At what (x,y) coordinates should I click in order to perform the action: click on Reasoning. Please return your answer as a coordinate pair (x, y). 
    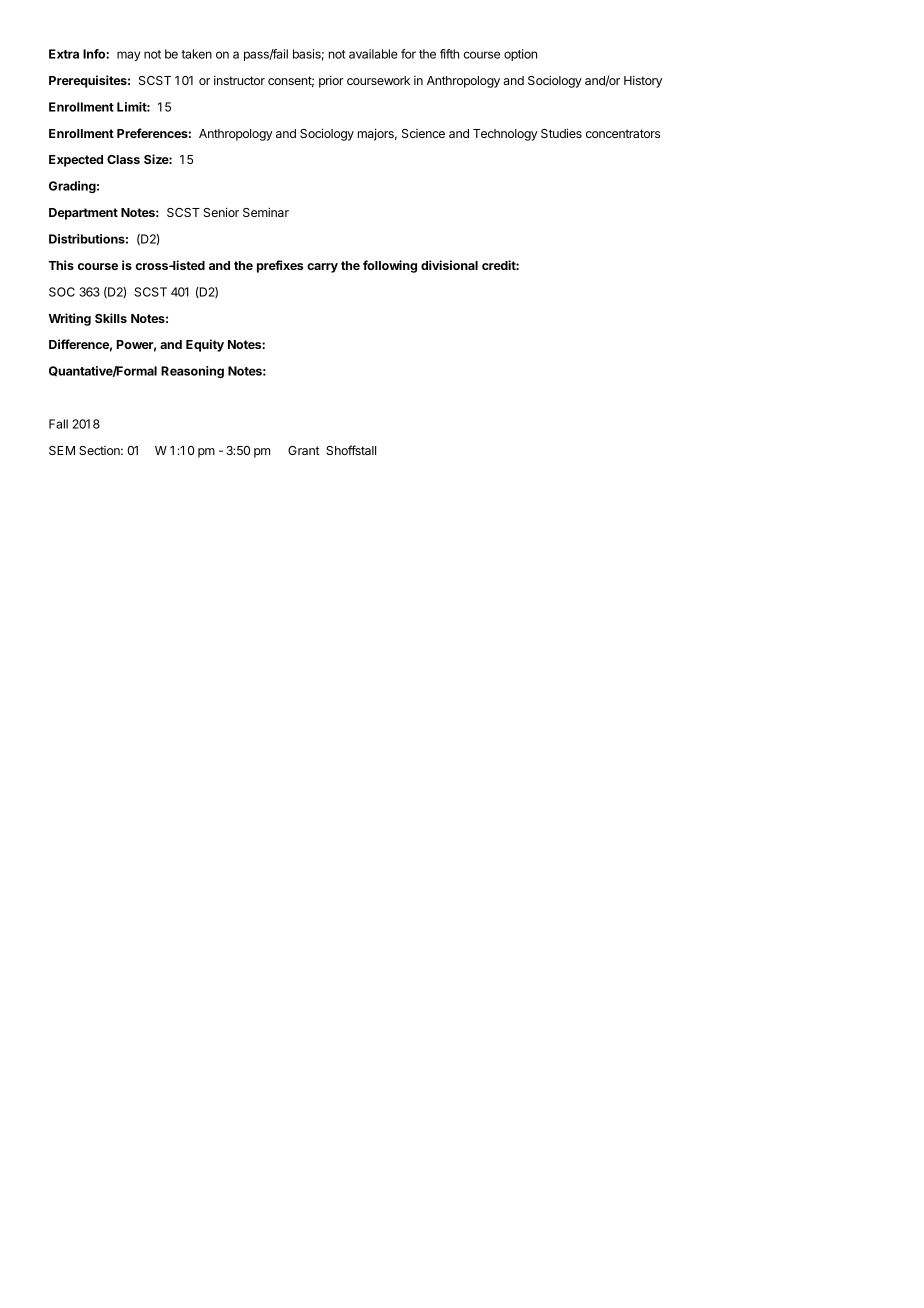
    Looking at the image, I should click on (192, 372).
